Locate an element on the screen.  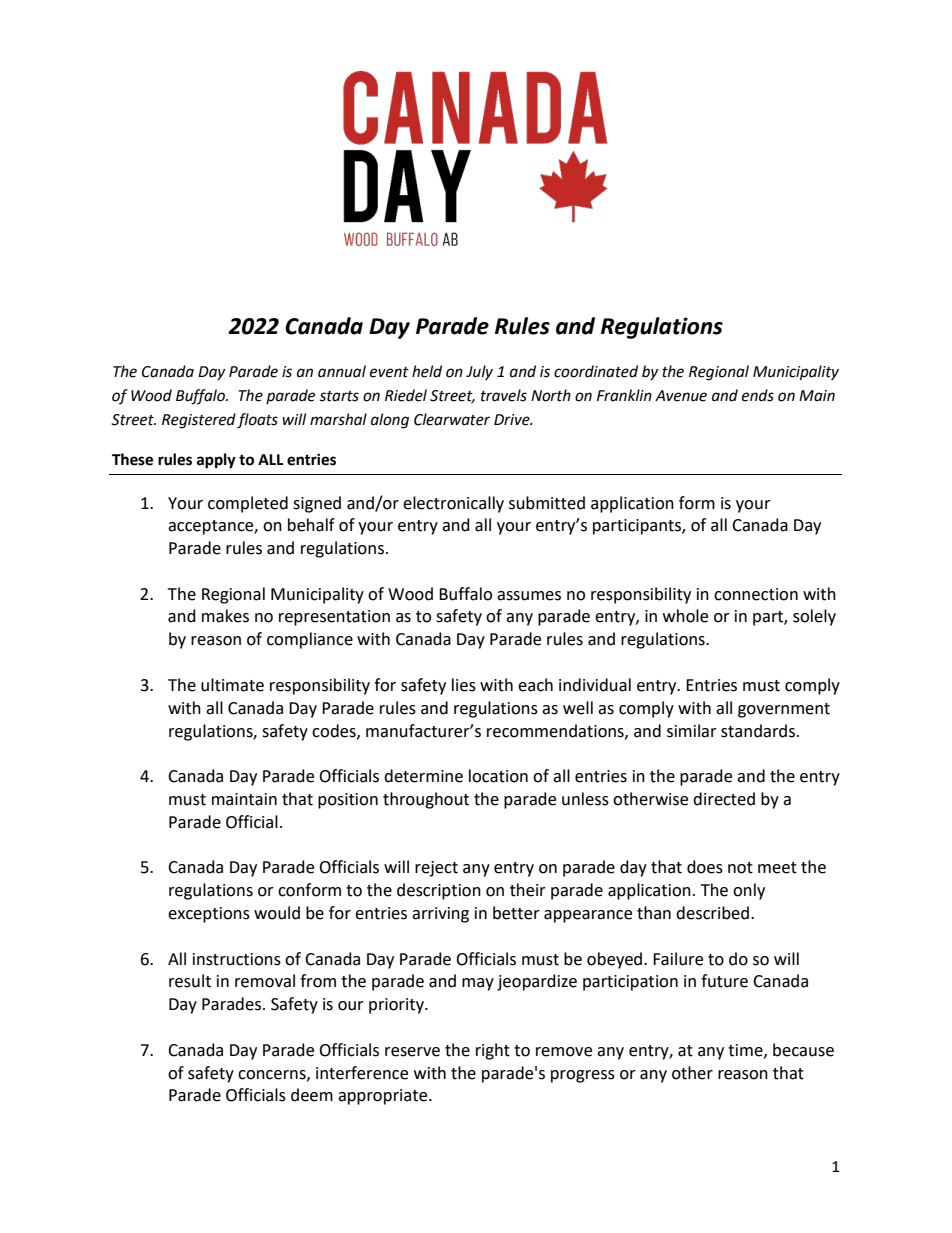
concerns is located at coordinates (273, 1075).
